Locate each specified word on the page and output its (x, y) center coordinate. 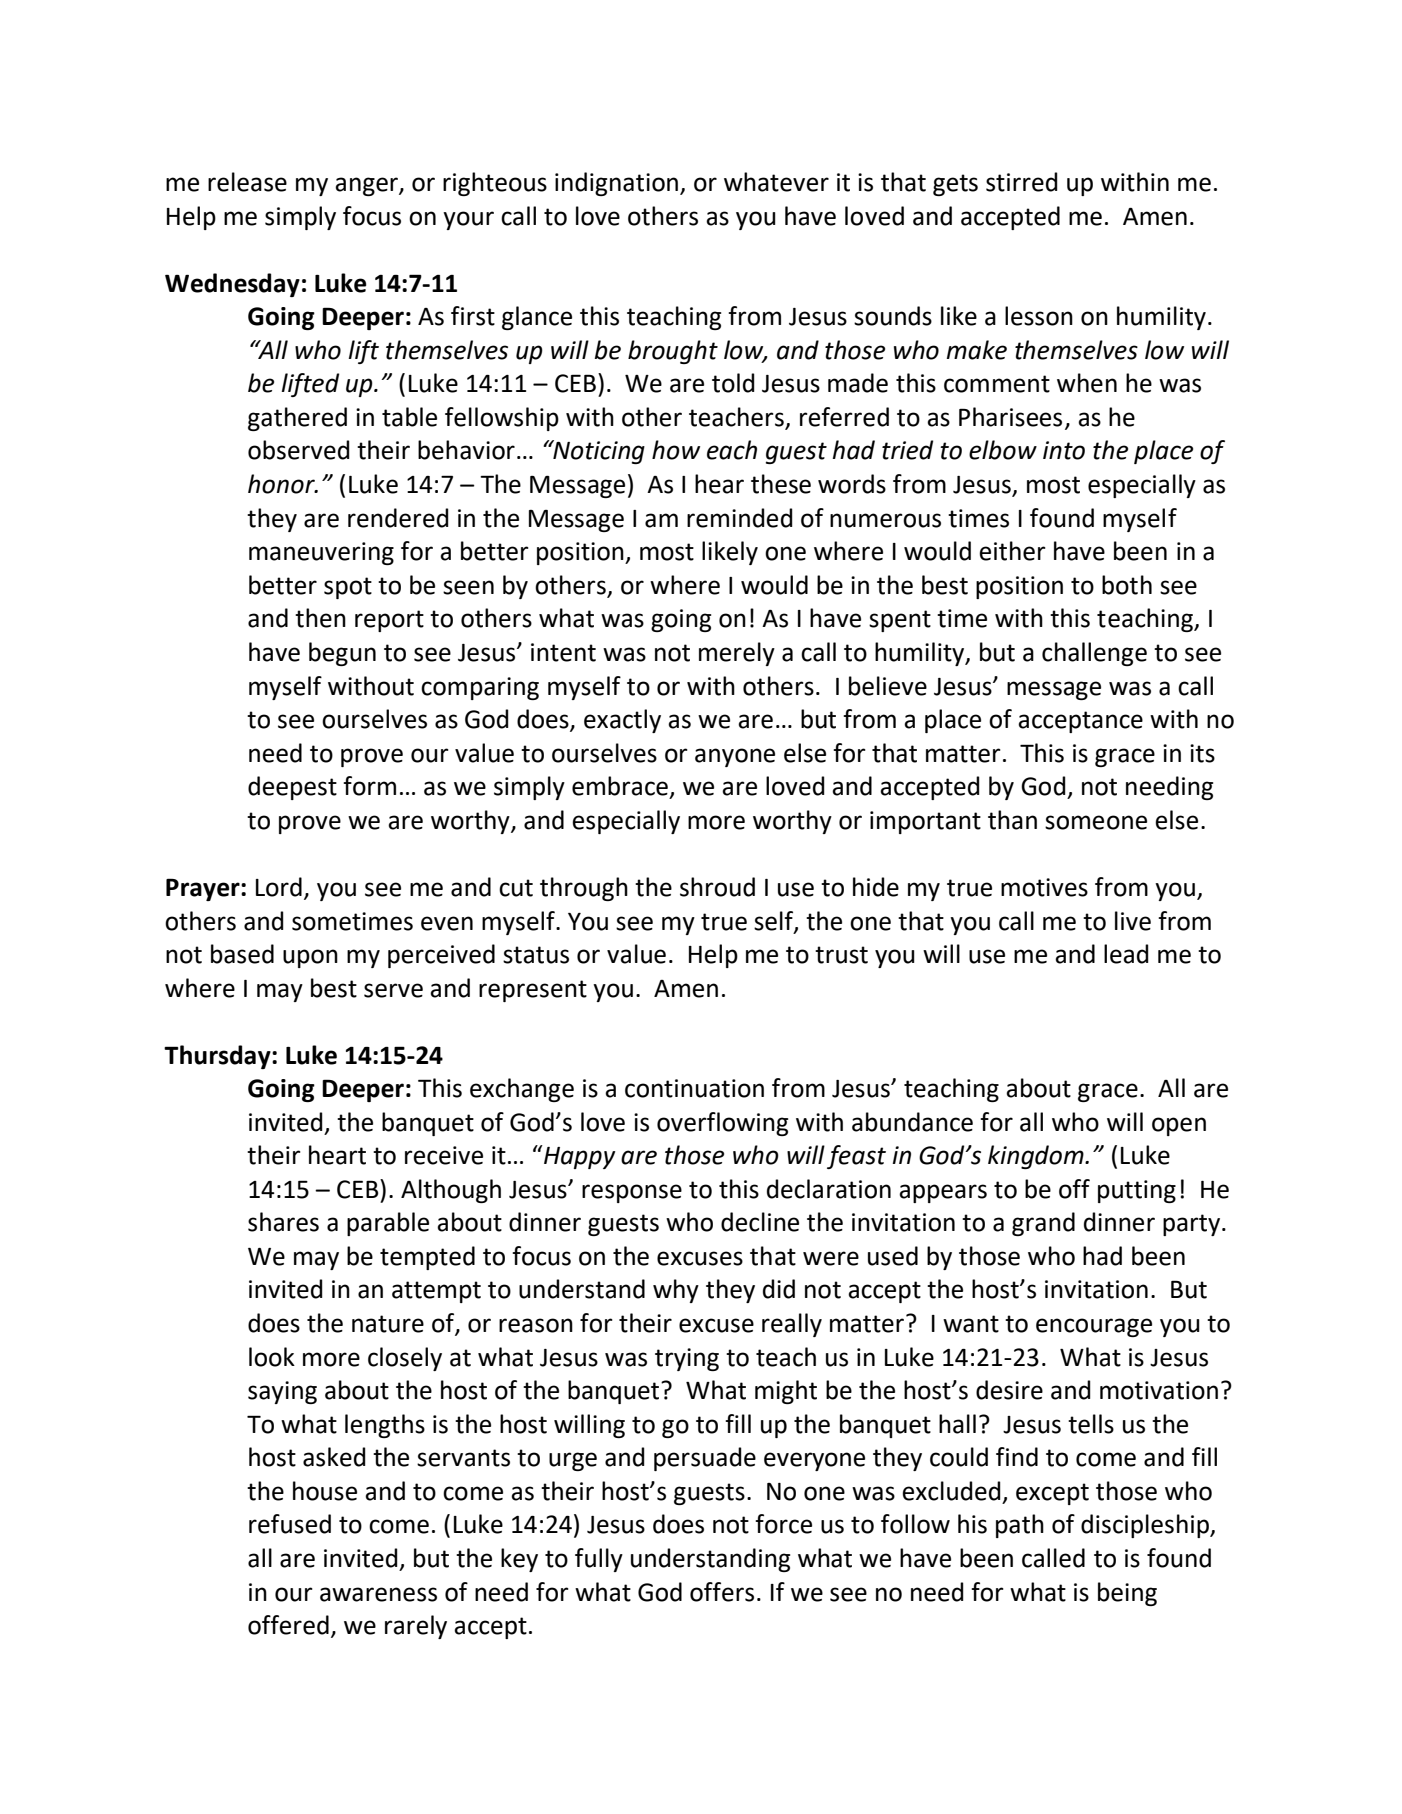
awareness (378, 1594)
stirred (1022, 182)
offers (722, 1592)
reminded (740, 518)
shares (283, 1222)
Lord (279, 887)
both (1127, 585)
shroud (717, 887)
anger (367, 186)
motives (1044, 887)
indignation (618, 184)
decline (760, 1222)
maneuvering (321, 553)
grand (1043, 1224)
